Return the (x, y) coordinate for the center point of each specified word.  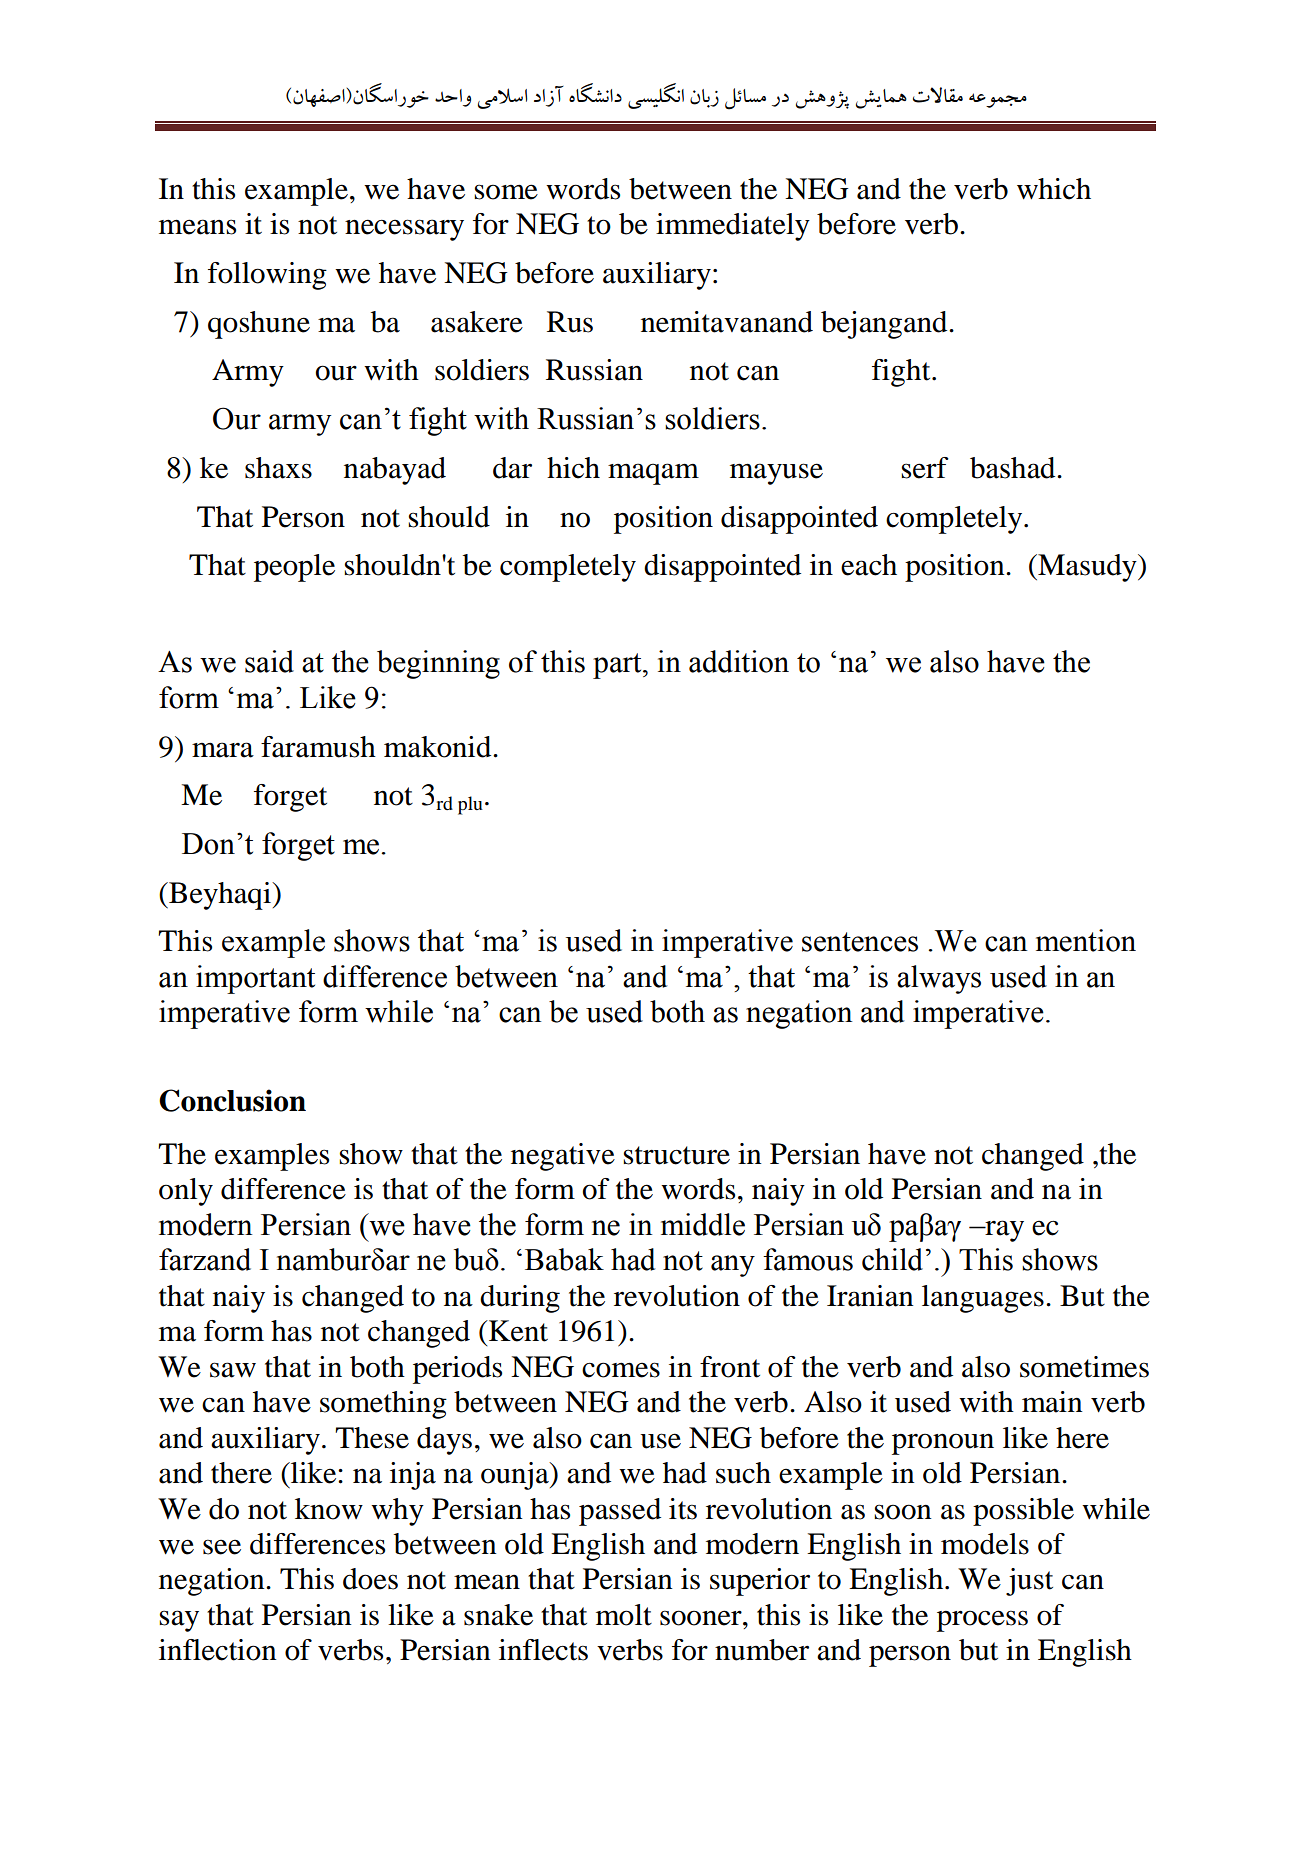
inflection (218, 1650)
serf (925, 468)
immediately (733, 227)
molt (624, 1615)
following (267, 276)
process (982, 1621)
